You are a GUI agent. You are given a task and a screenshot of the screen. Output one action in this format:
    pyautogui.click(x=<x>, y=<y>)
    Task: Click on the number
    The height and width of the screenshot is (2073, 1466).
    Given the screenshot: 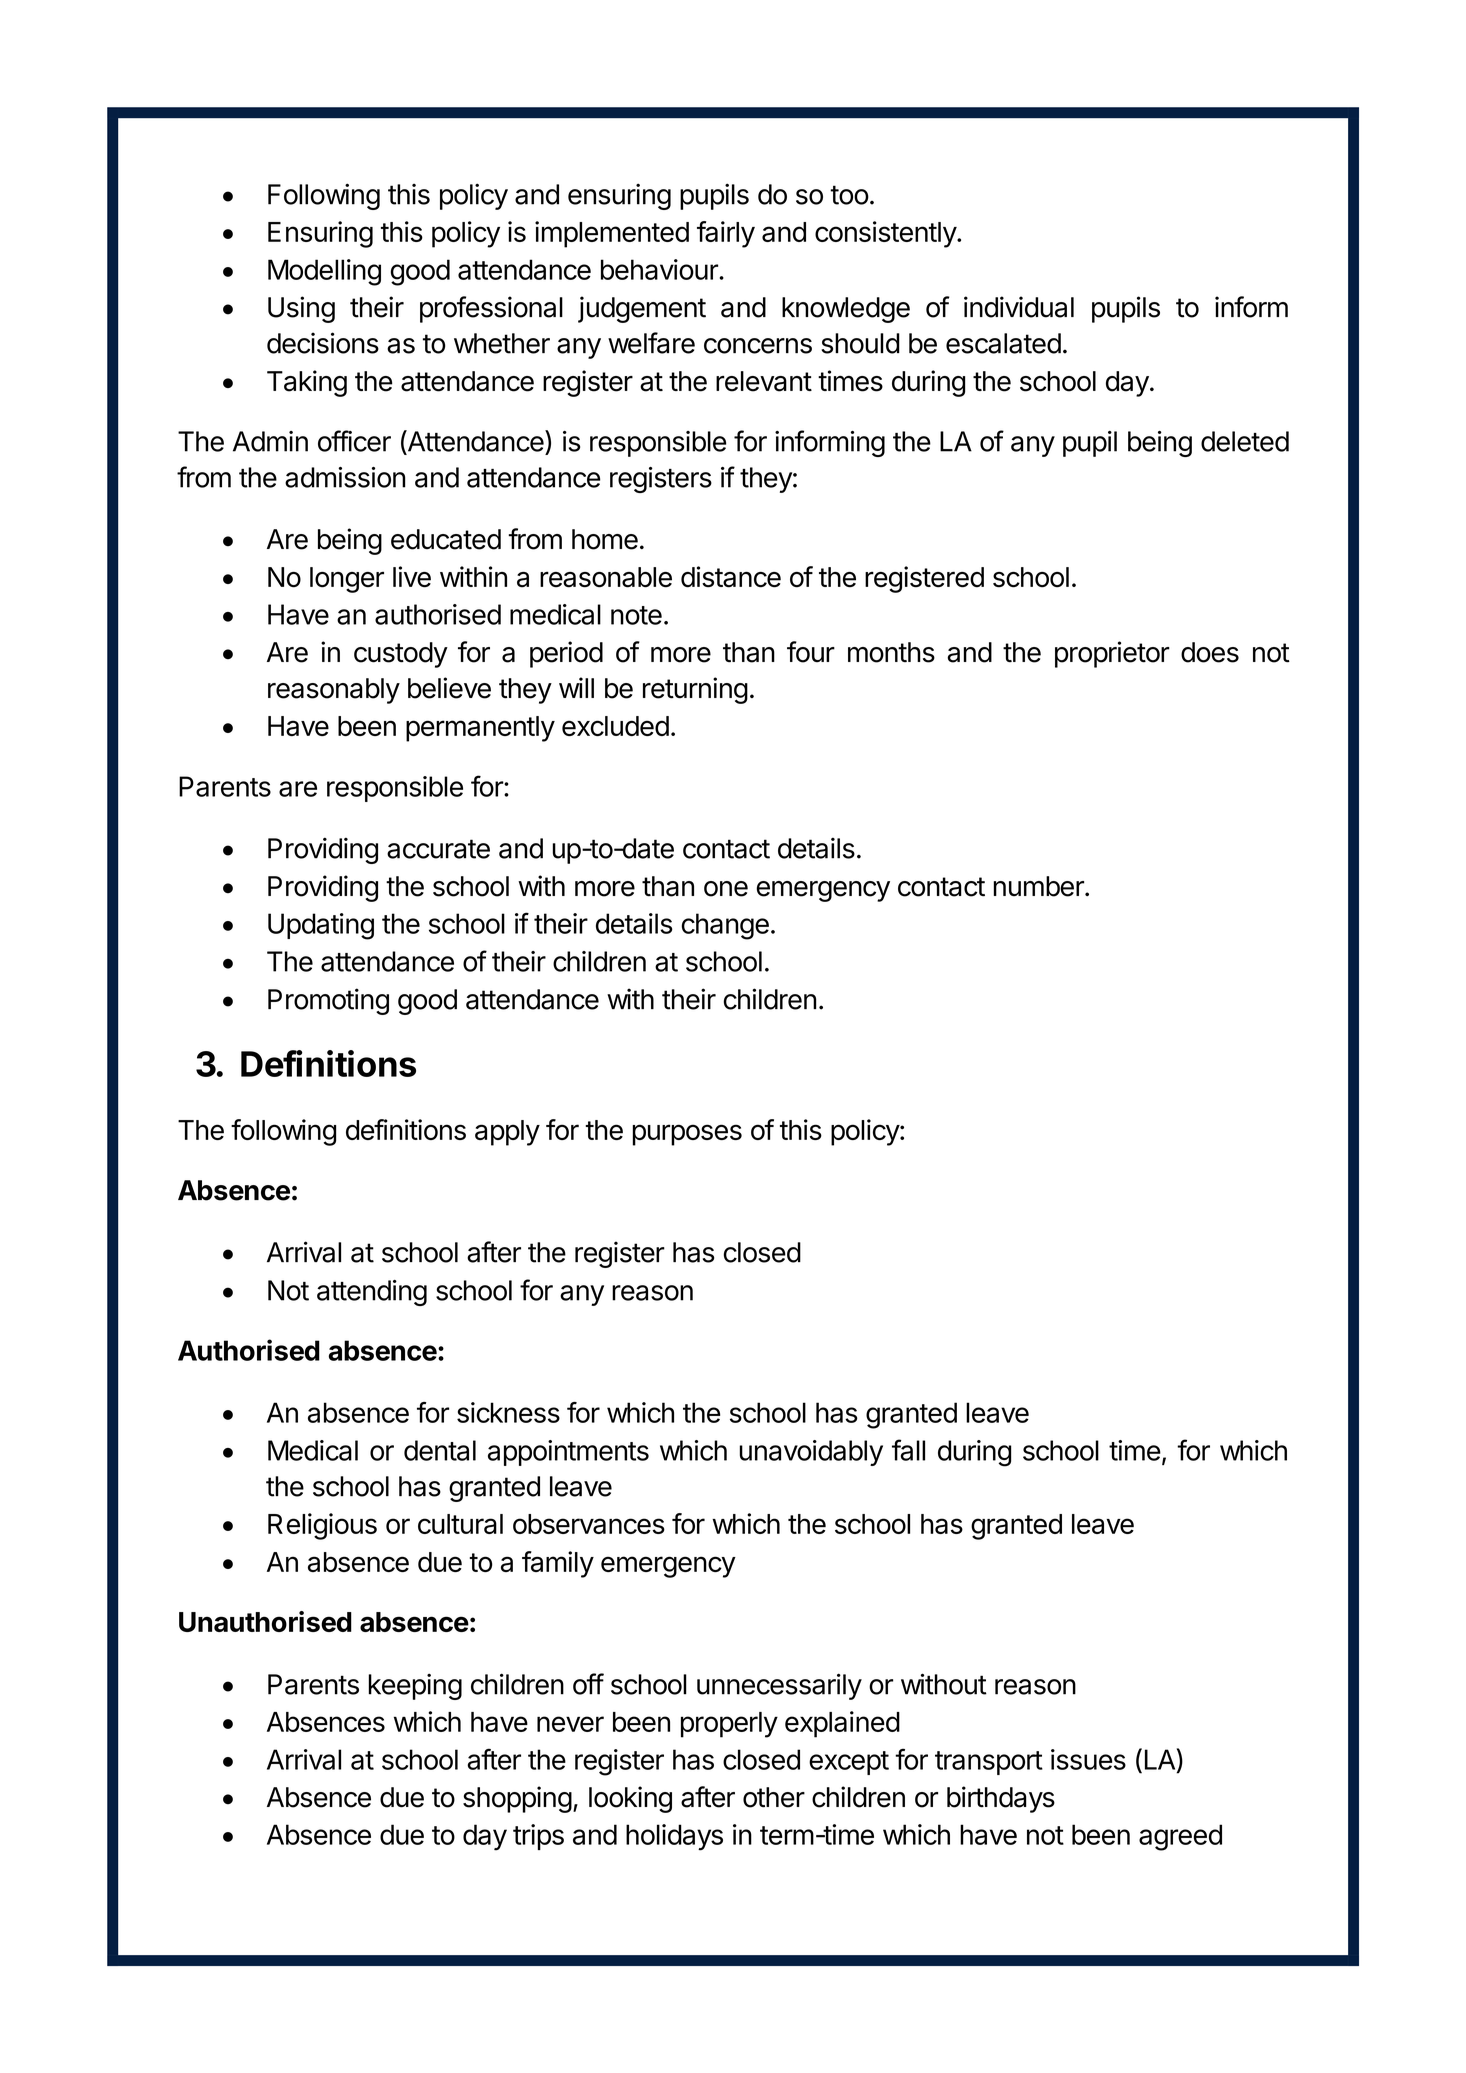 What is the action you would take?
    pyautogui.click(x=1040, y=886)
